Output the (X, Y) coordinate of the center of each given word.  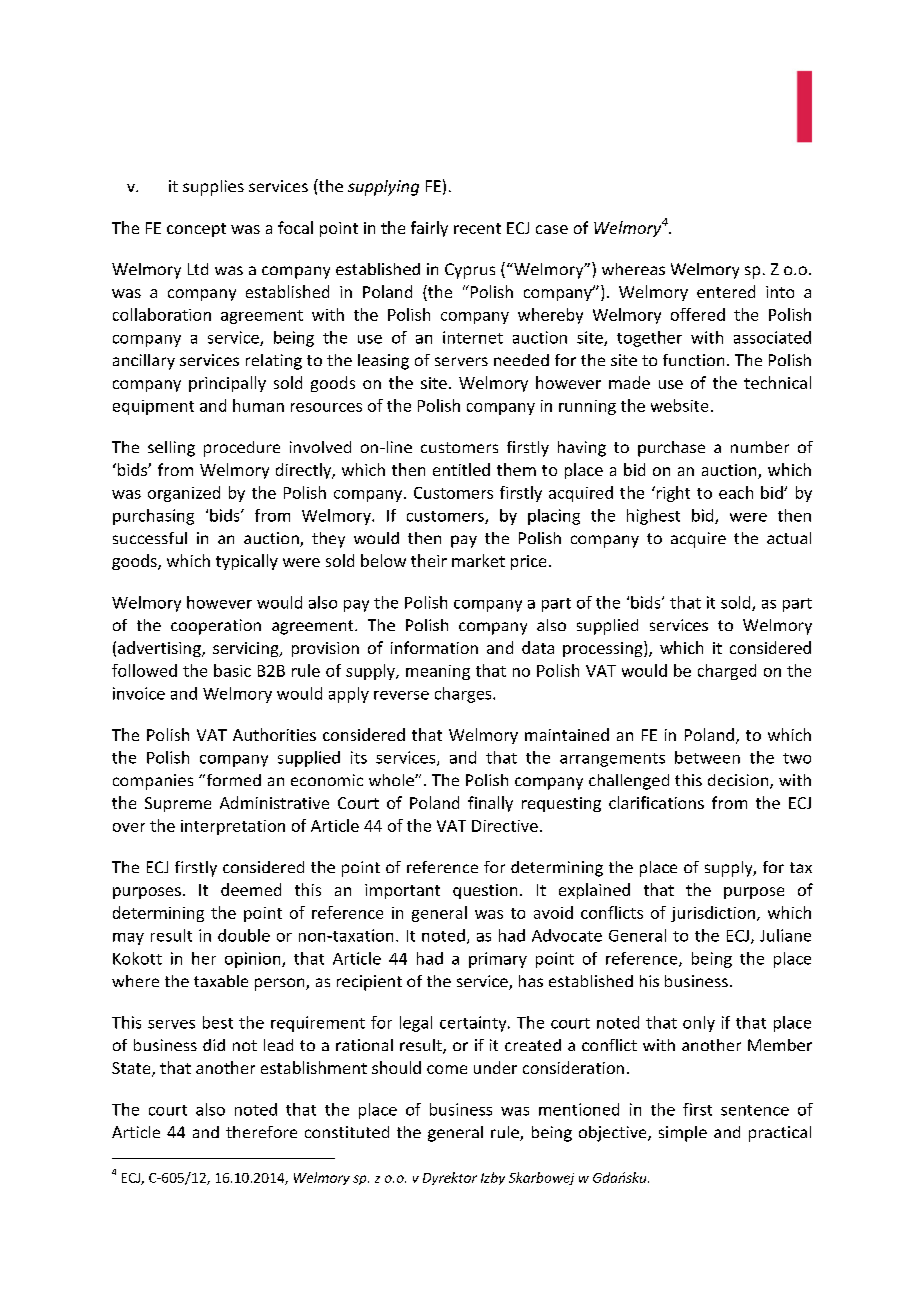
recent (477, 228)
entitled (461, 469)
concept (196, 230)
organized (184, 494)
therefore (261, 1132)
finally (490, 804)
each (736, 492)
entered (726, 291)
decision (739, 781)
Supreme (178, 804)
